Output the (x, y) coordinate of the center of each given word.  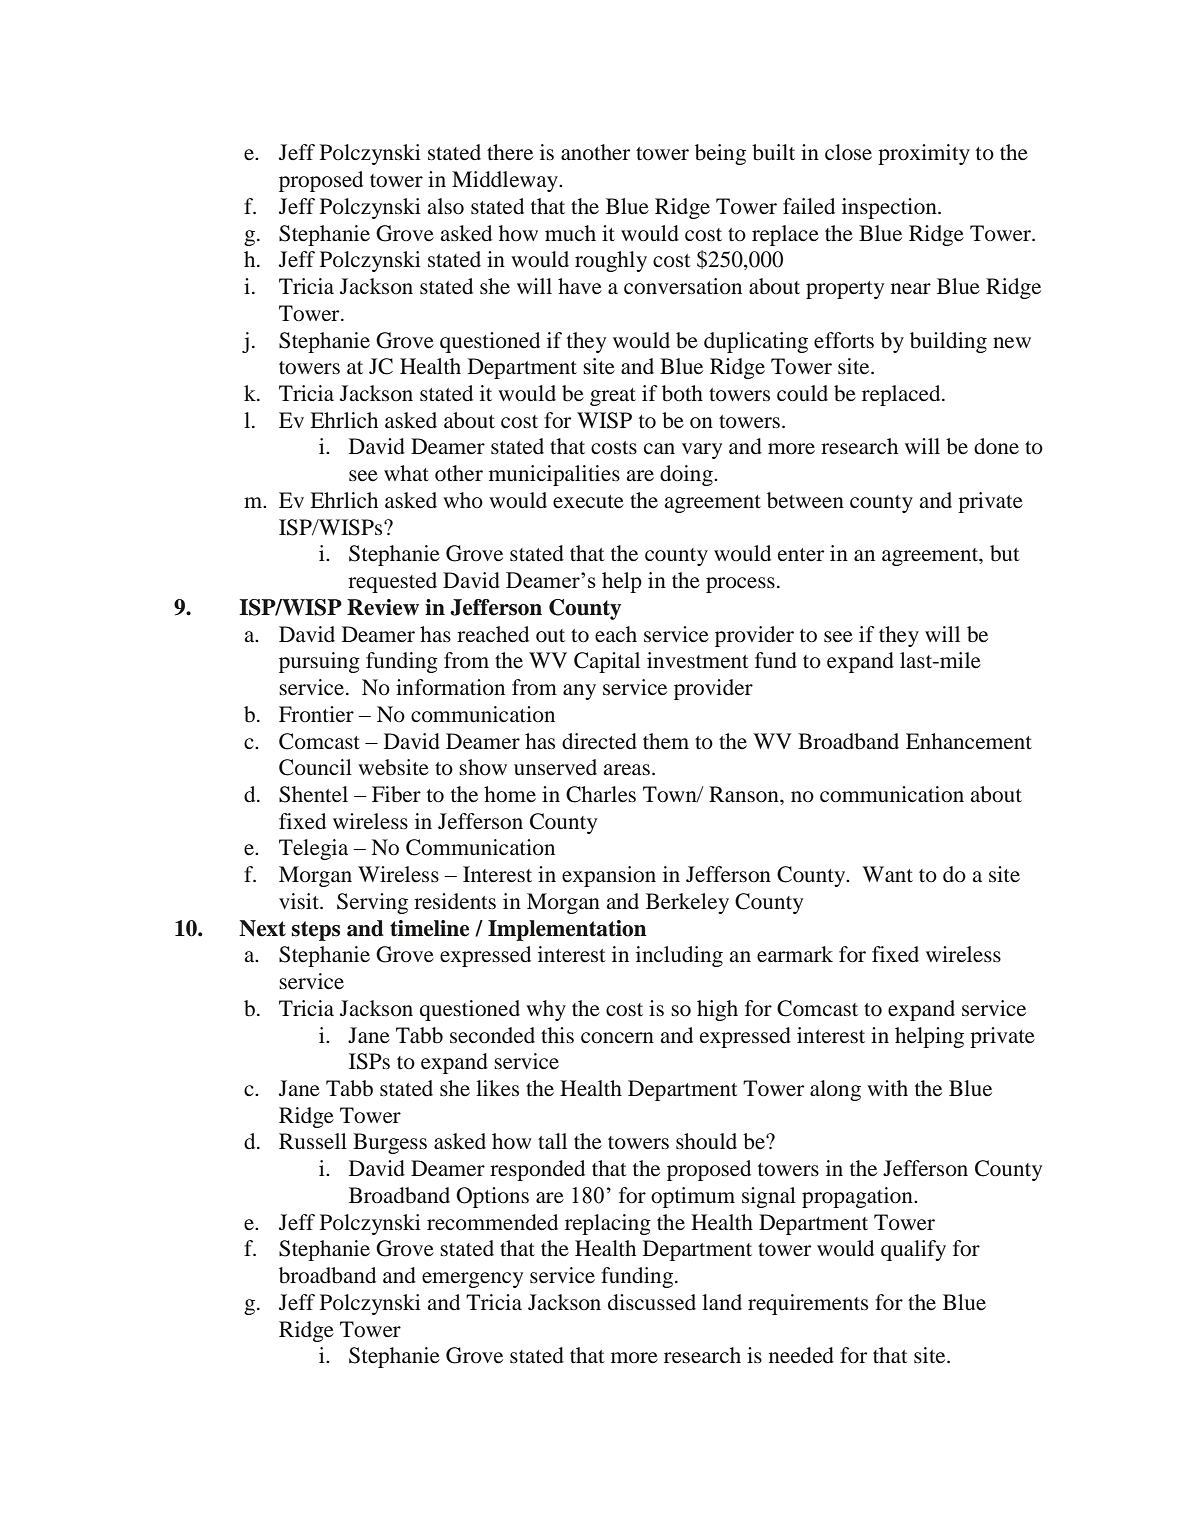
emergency (472, 1280)
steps (316, 931)
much (570, 233)
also (445, 206)
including (679, 956)
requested (392, 582)
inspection (890, 208)
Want (887, 874)
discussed (652, 1302)
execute (588, 502)
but (1005, 553)
